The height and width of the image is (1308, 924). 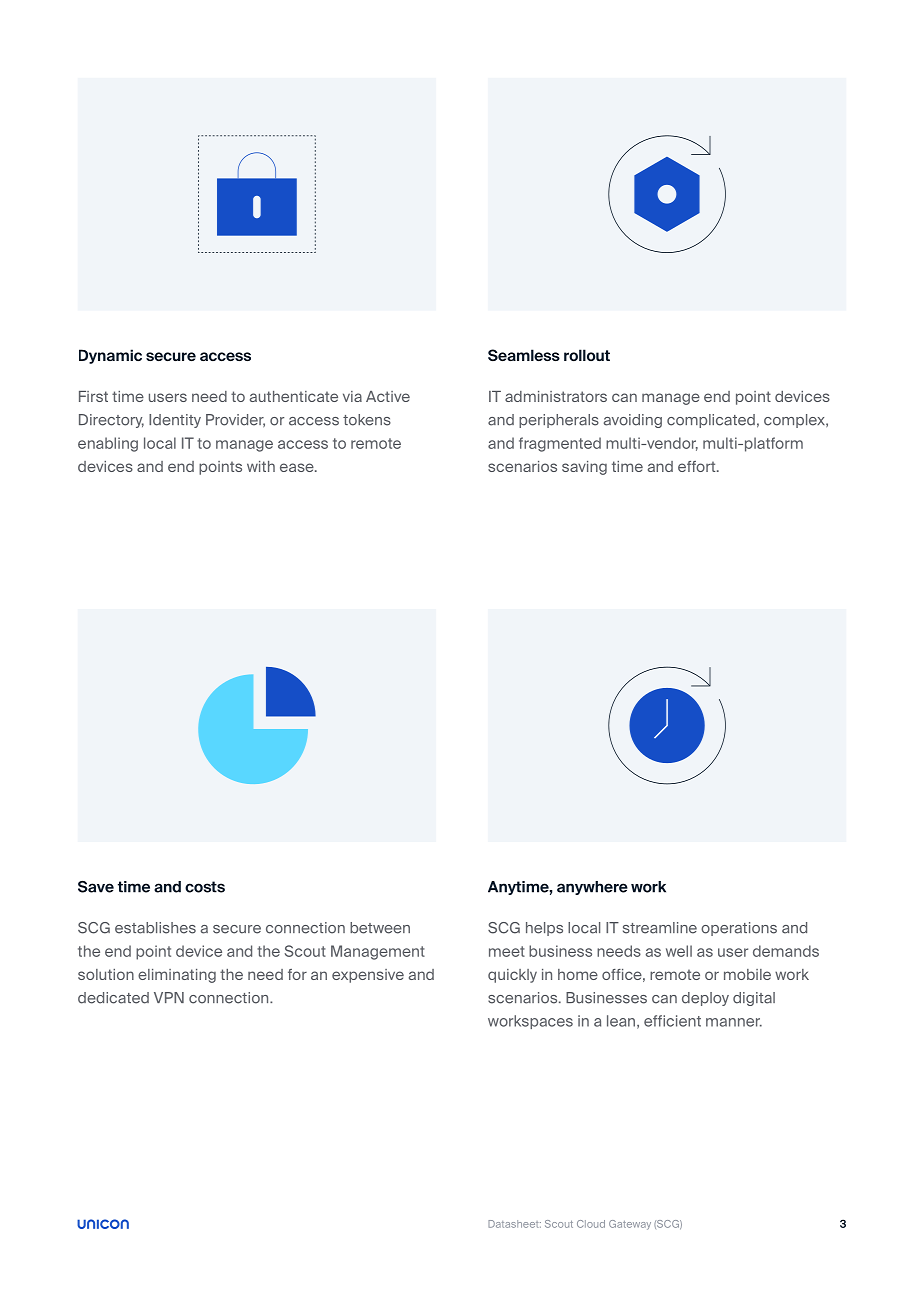 I want to click on Active, so click(x=388, y=396).
